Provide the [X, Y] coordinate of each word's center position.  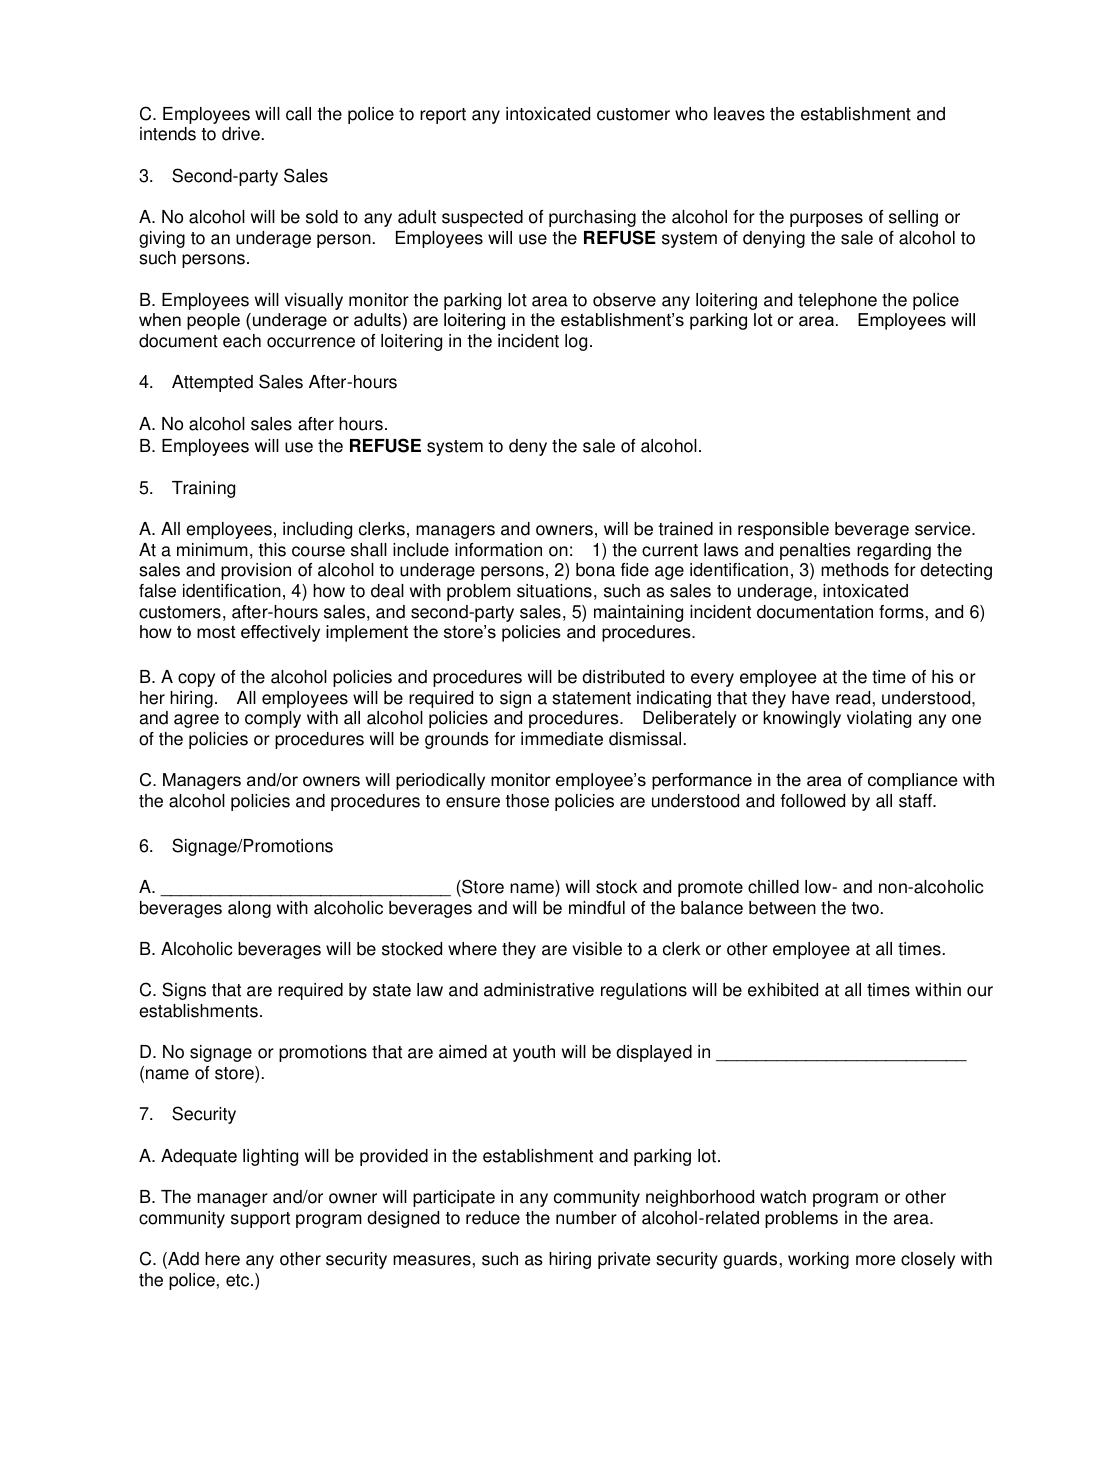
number [586, 1218]
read [853, 698]
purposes [826, 220]
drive [241, 134]
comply [273, 719]
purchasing [592, 218]
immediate [562, 739]
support [260, 1220]
